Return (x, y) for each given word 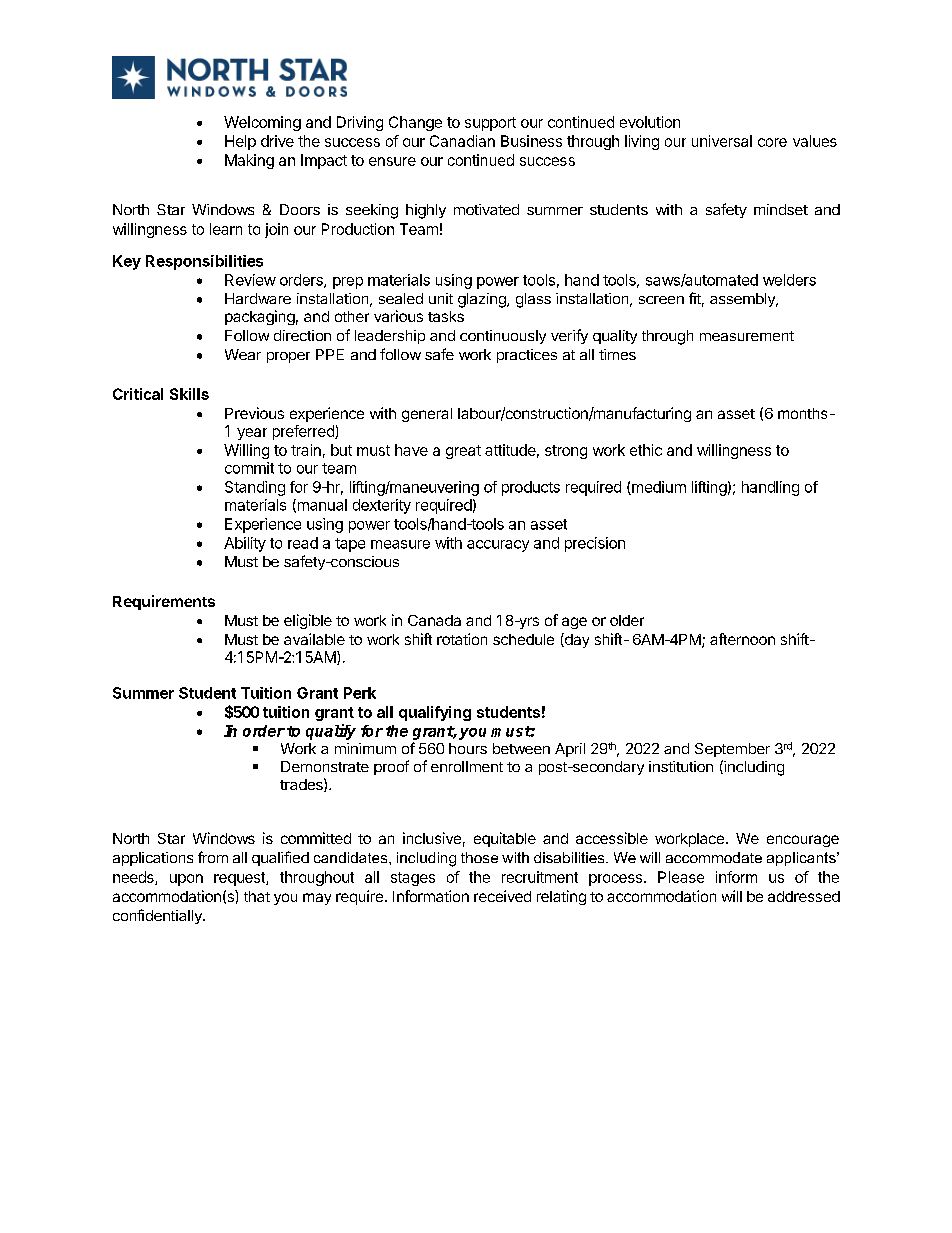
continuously (503, 337)
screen (661, 300)
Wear (243, 354)
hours (468, 748)
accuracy (498, 546)
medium (658, 488)
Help (240, 142)
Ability (245, 544)
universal (722, 141)
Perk (360, 693)
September (732, 750)
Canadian (462, 141)
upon (186, 880)
